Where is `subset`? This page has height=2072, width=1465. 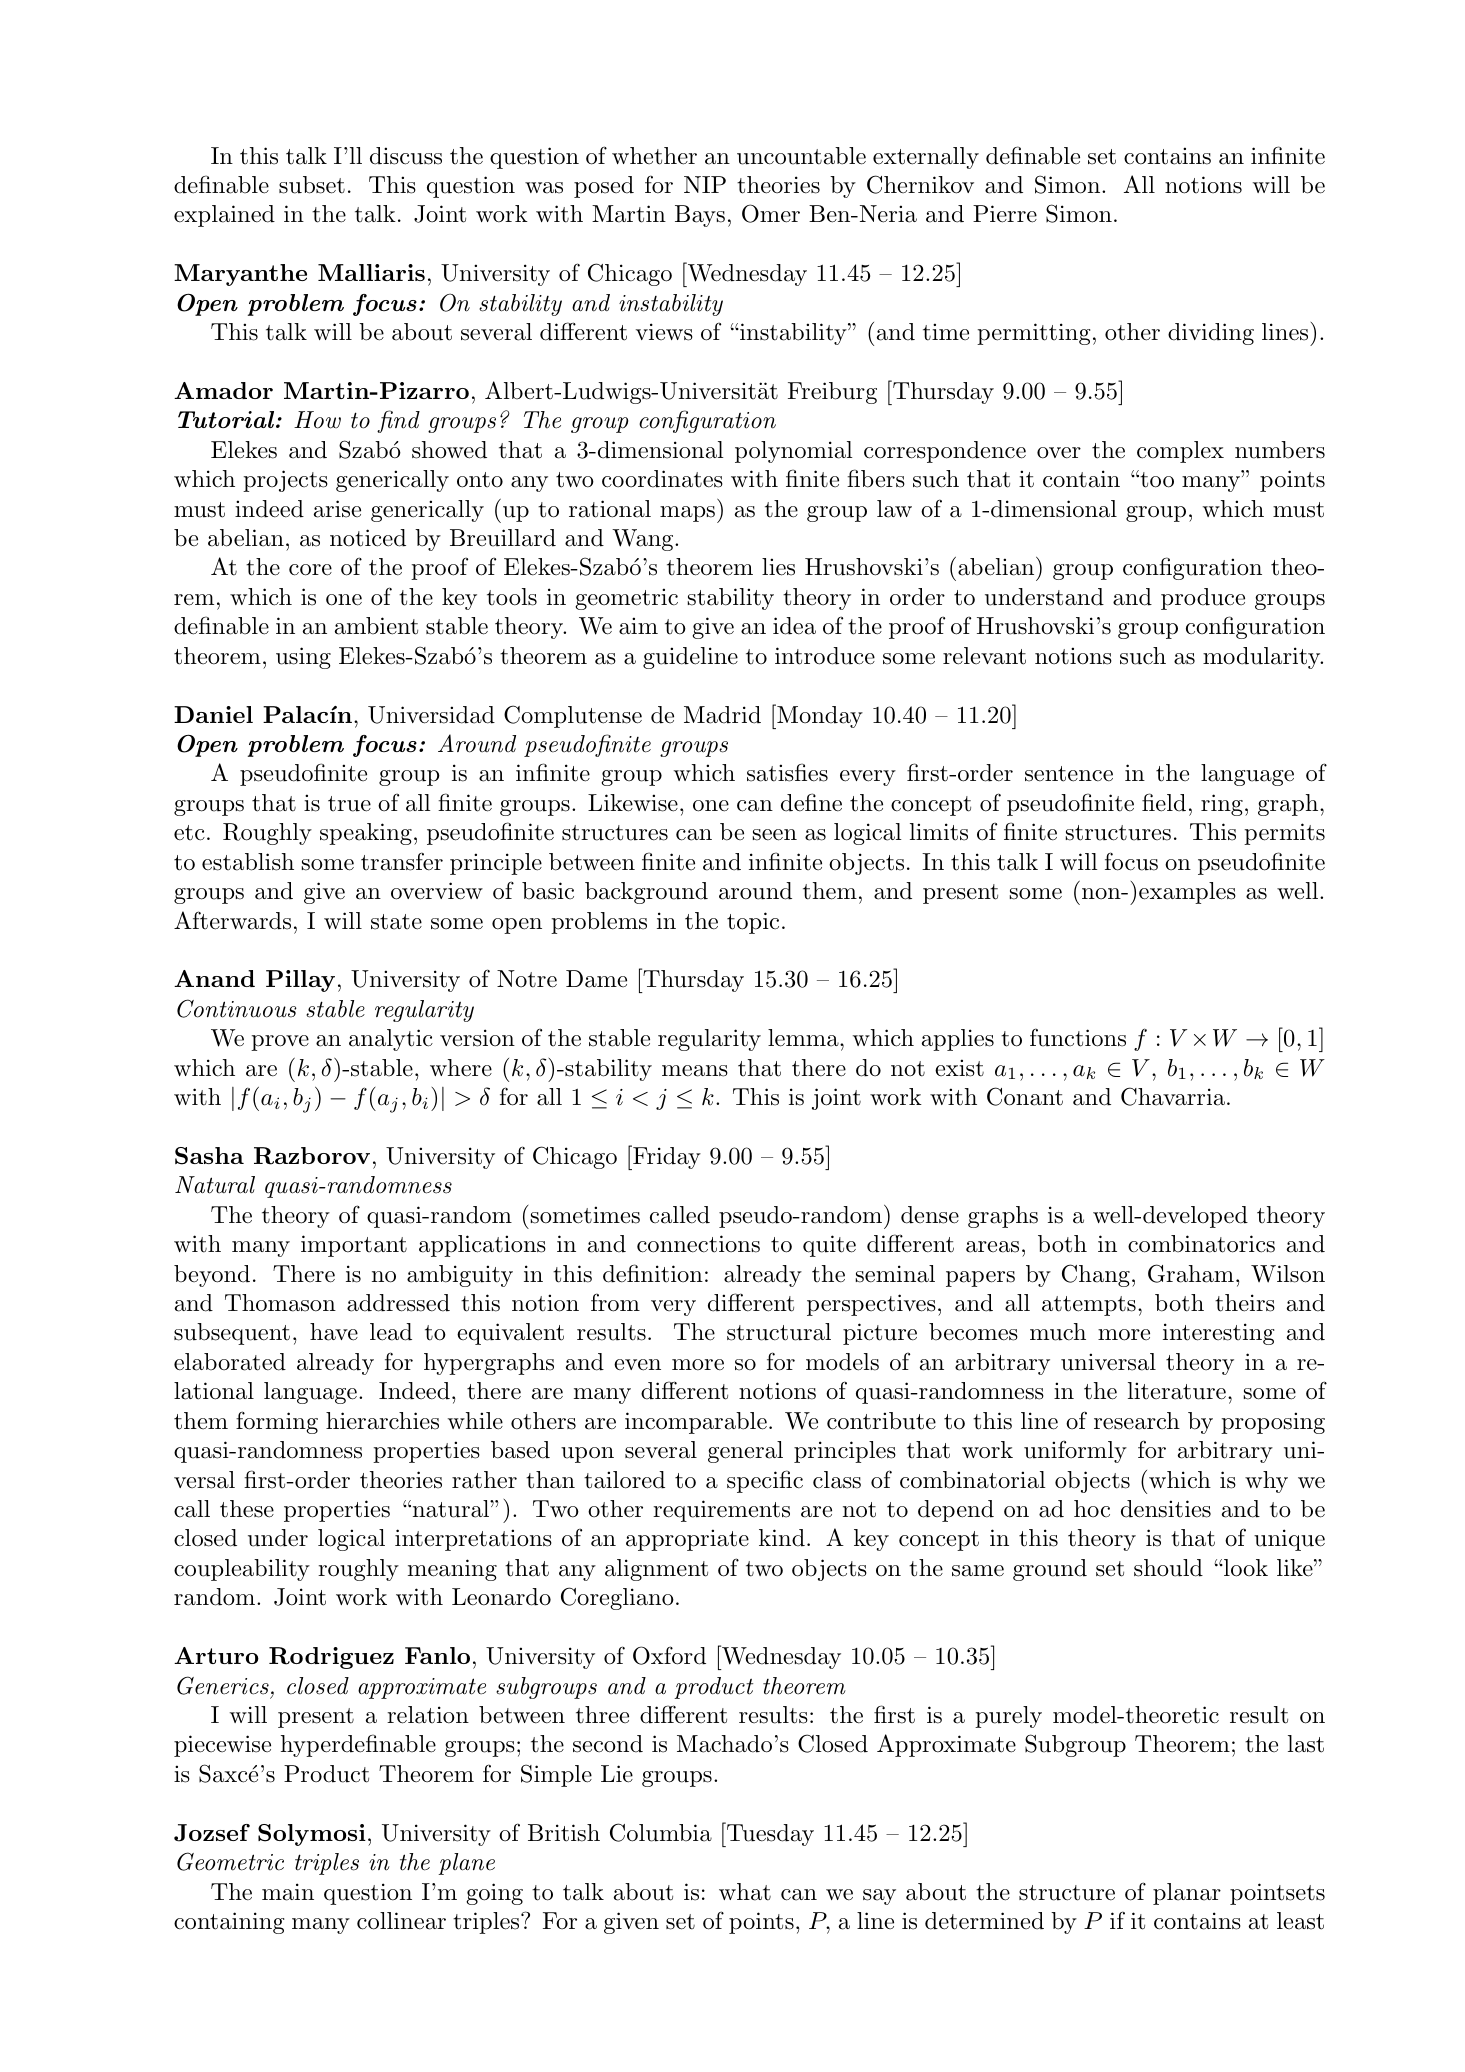 subset is located at coordinates (312, 185).
